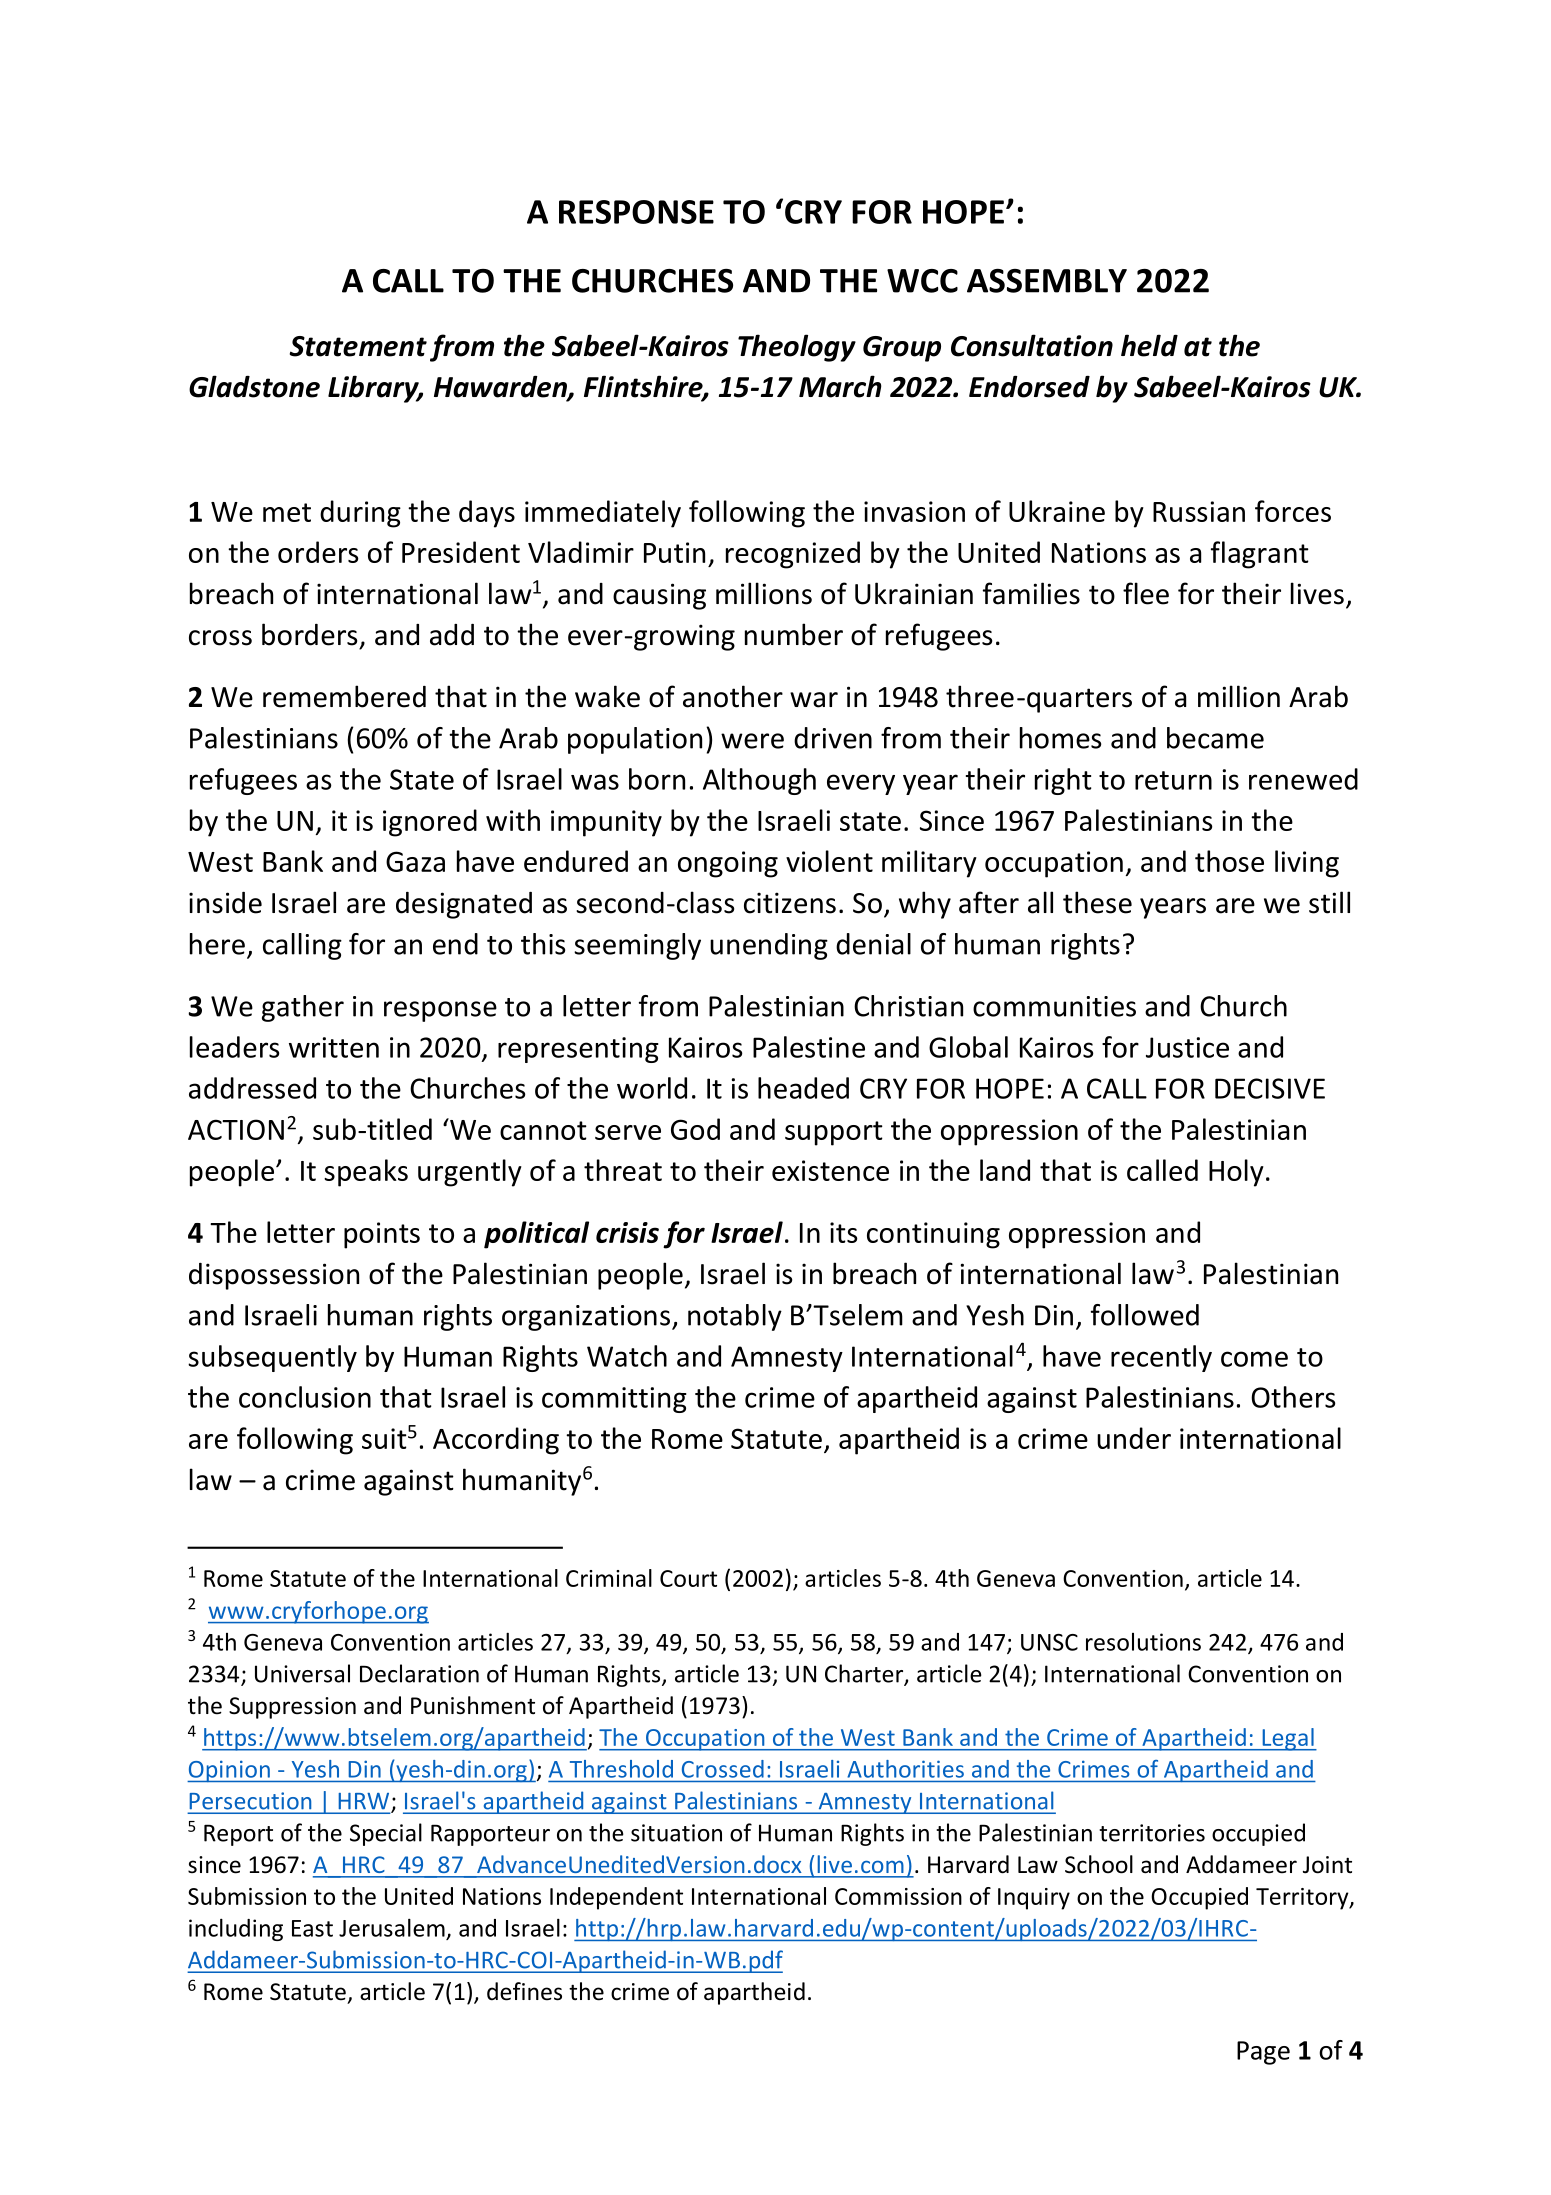  I want to click on those, so click(1229, 861).
